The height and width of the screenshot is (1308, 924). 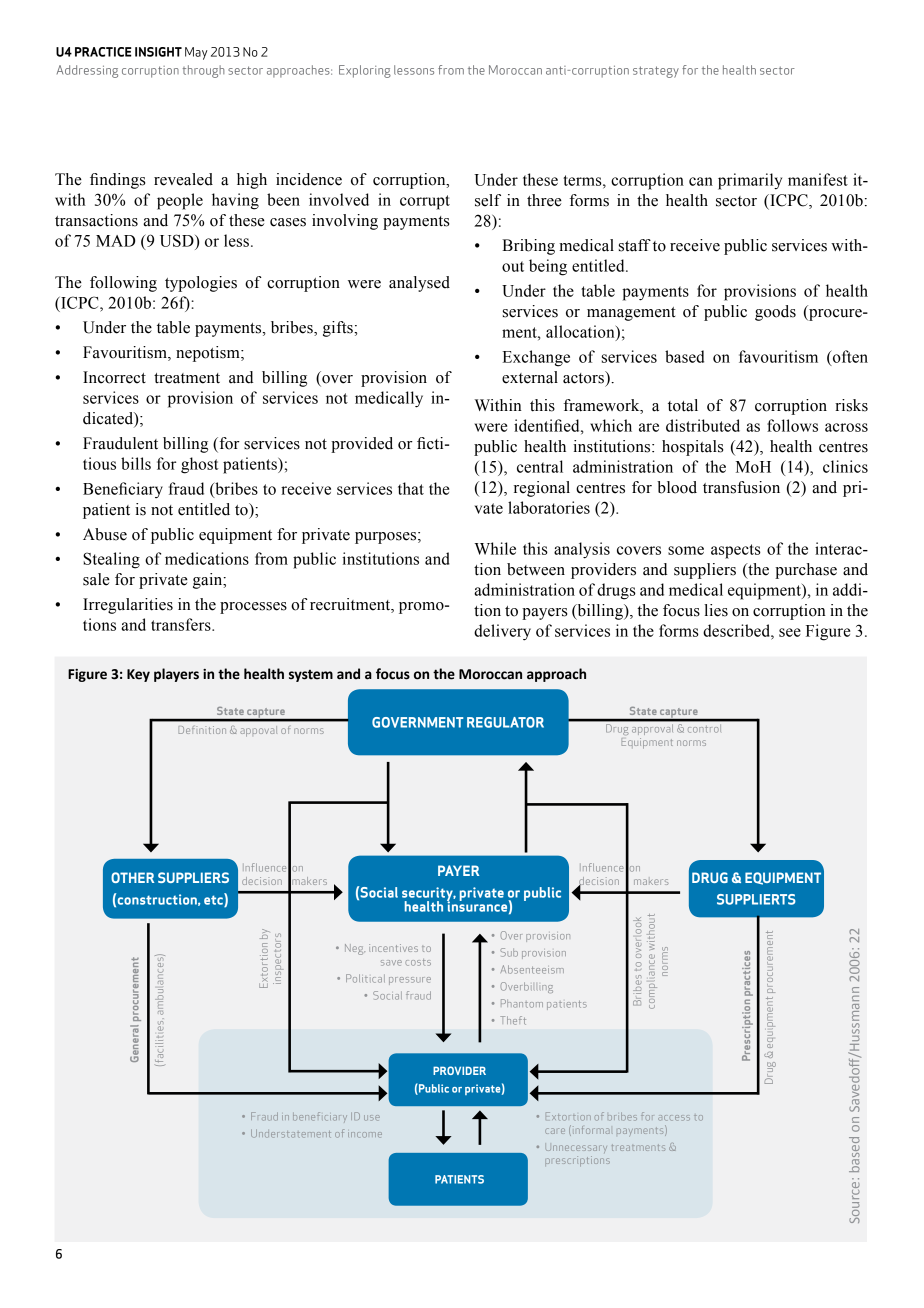 I want to click on lies, so click(x=716, y=610).
